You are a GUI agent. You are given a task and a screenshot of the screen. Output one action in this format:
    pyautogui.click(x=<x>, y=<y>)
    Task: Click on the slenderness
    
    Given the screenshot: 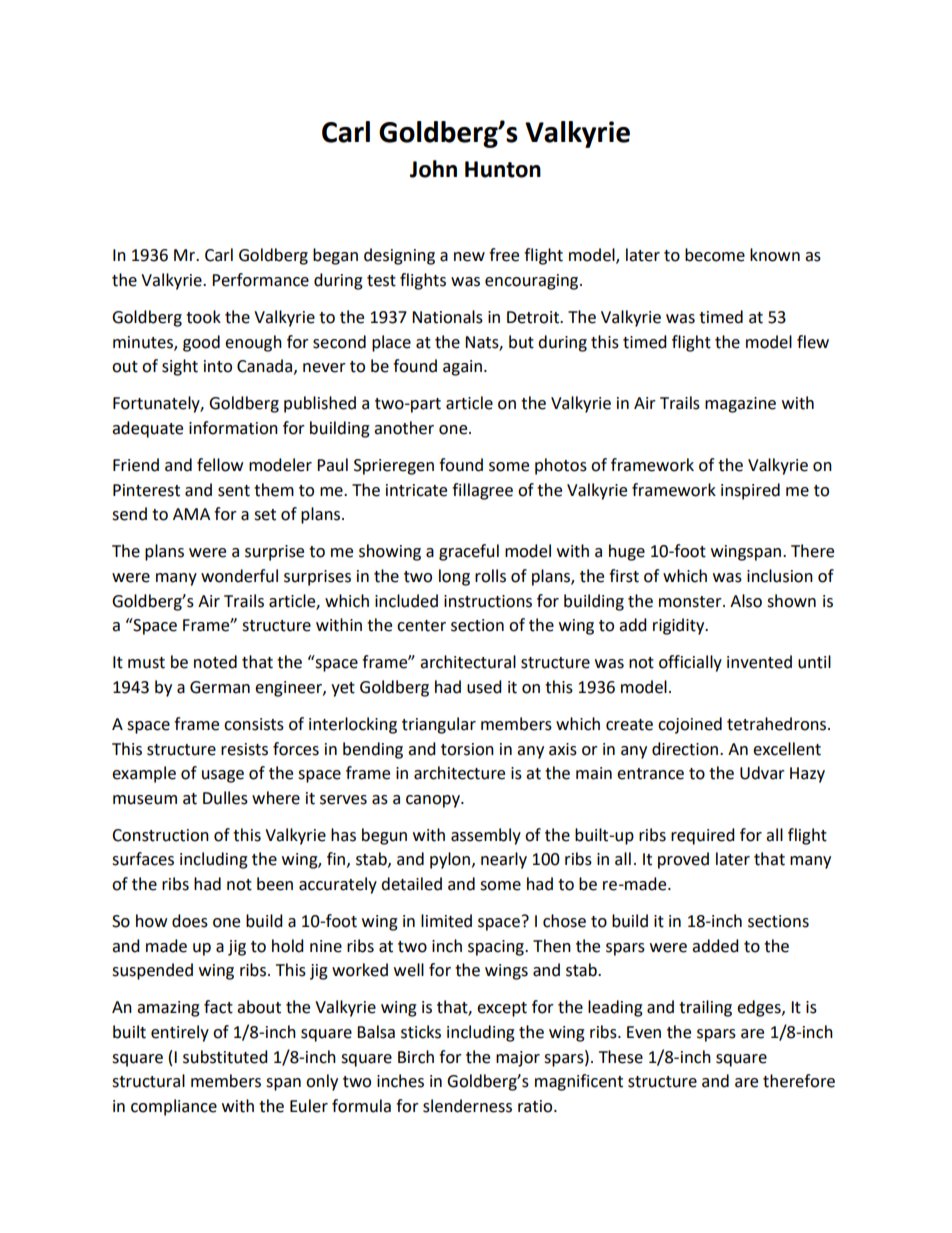 What is the action you would take?
    pyautogui.click(x=467, y=1106)
